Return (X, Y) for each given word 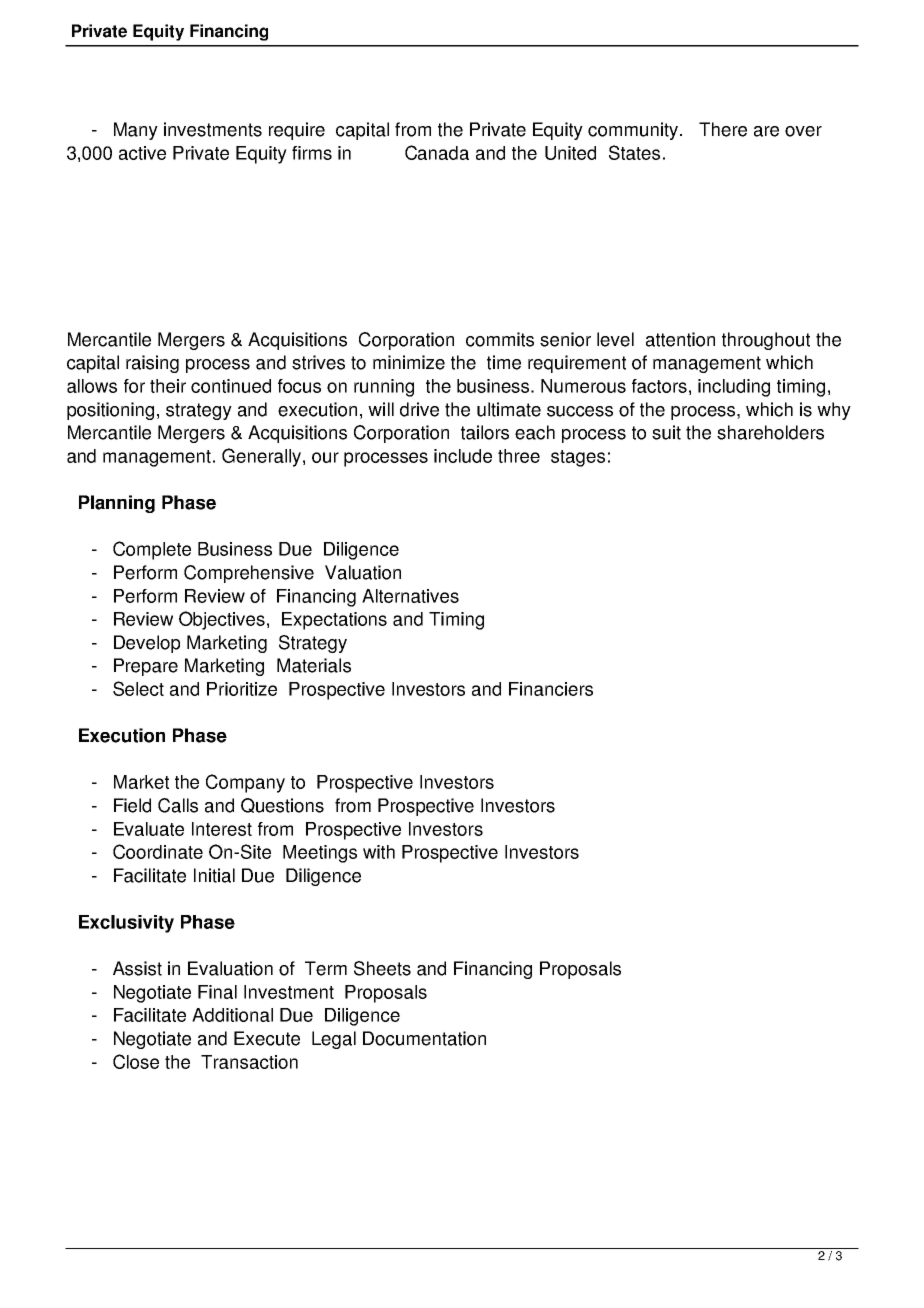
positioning (110, 411)
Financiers (551, 689)
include (463, 456)
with (379, 852)
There (723, 129)
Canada (437, 152)
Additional (232, 1015)
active (142, 153)
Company (245, 783)
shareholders (770, 432)
